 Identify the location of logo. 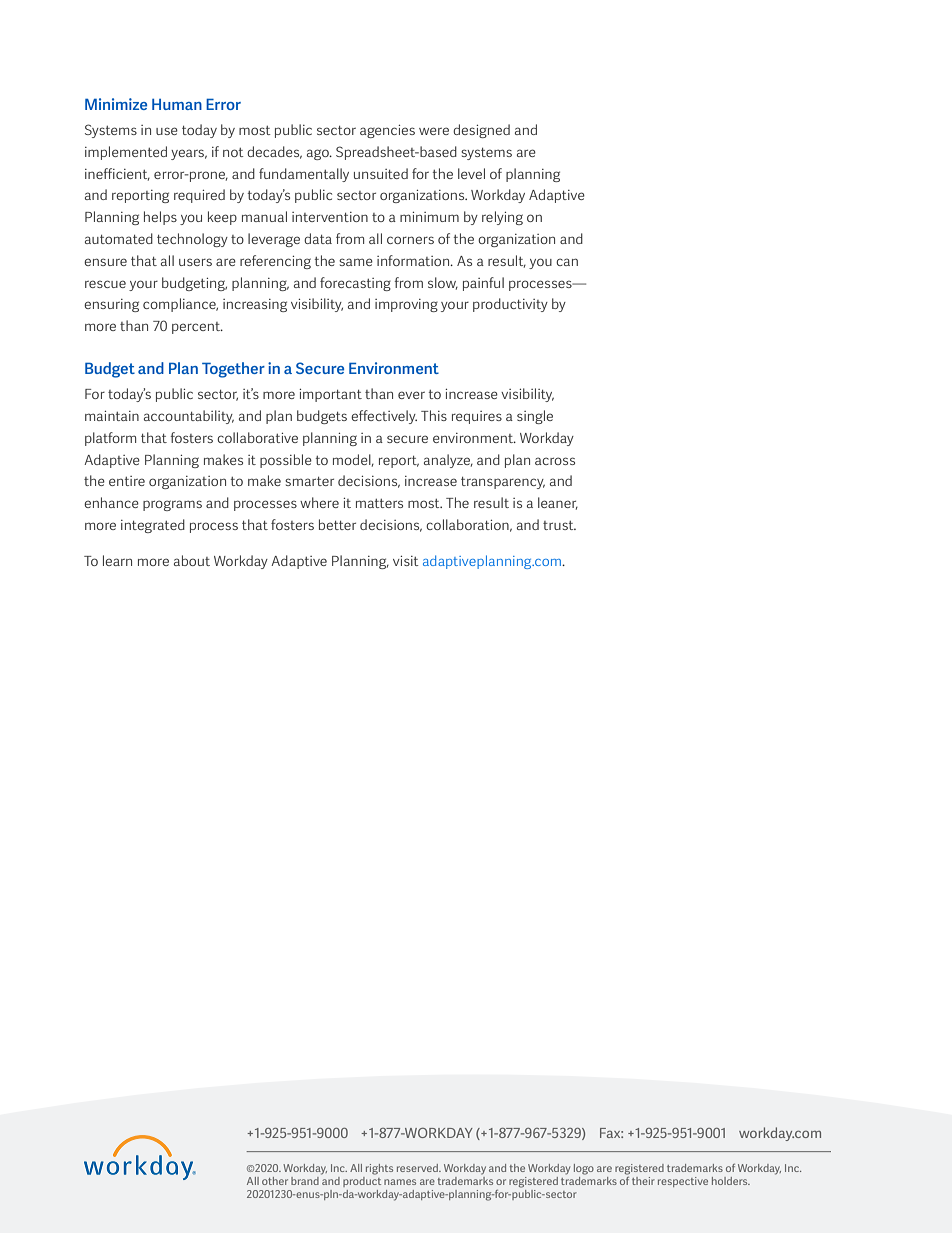
(584, 1169).
